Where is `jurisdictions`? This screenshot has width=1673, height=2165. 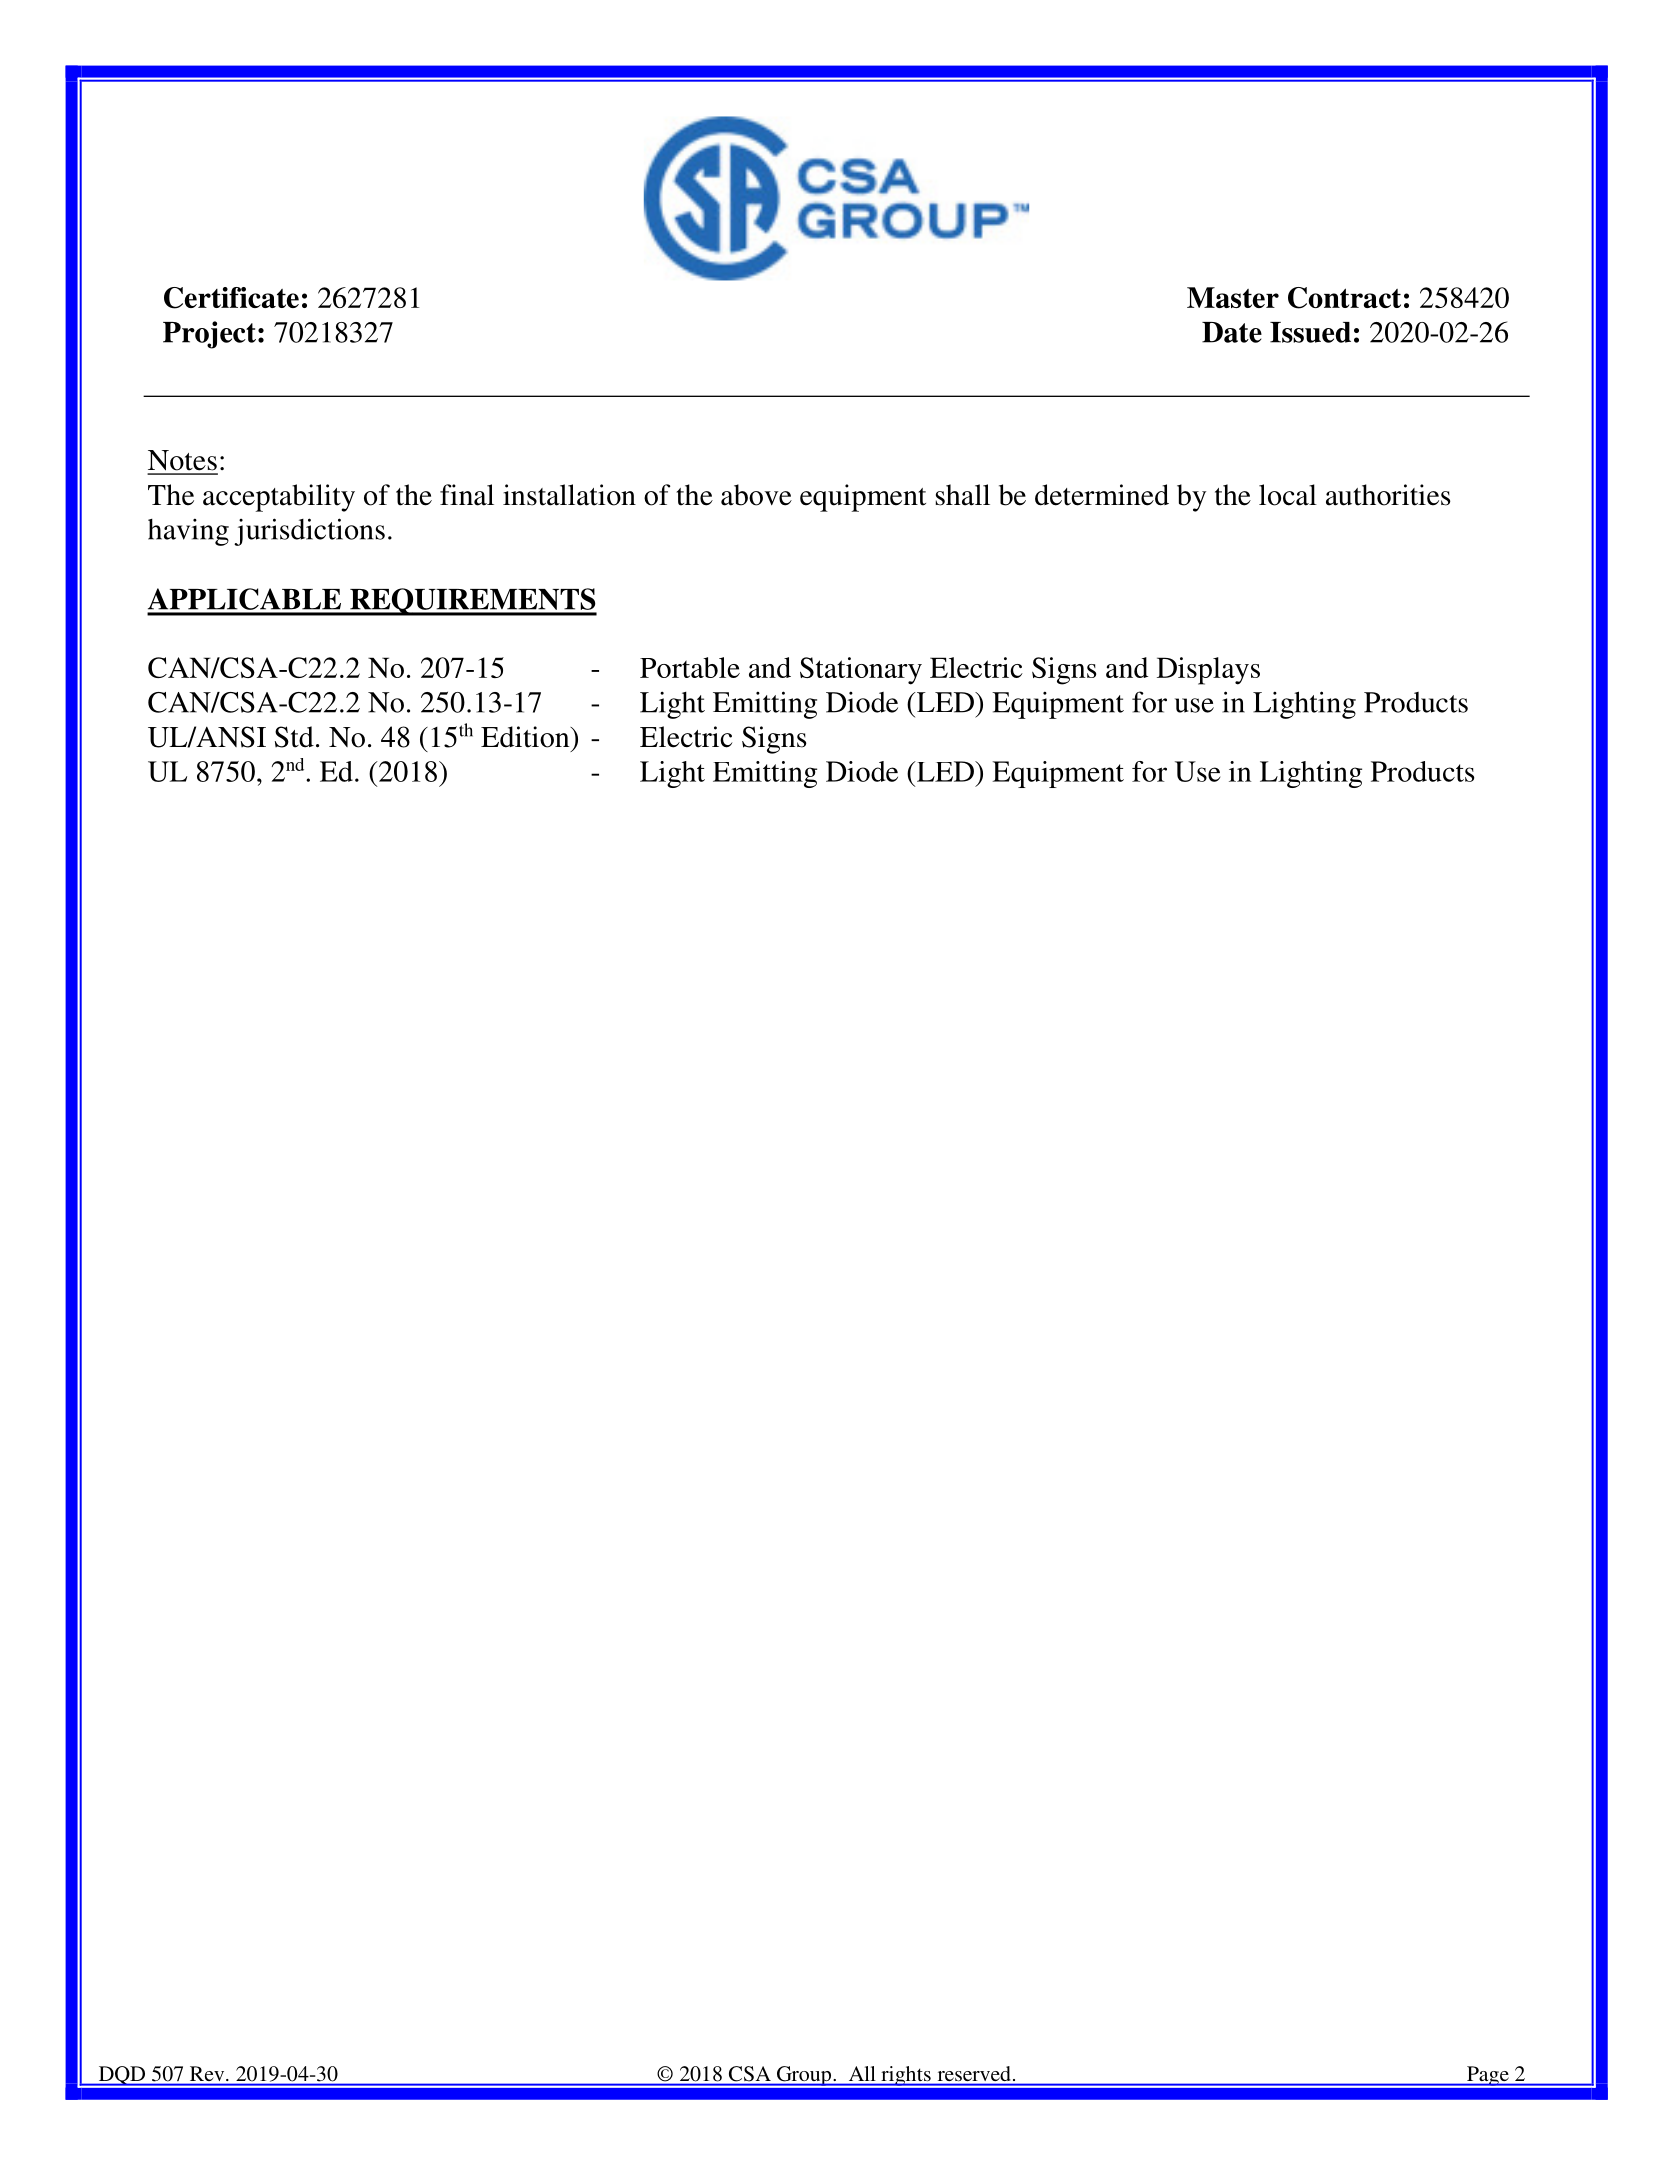
jurisdictions is located at coordinates (309, 532).
